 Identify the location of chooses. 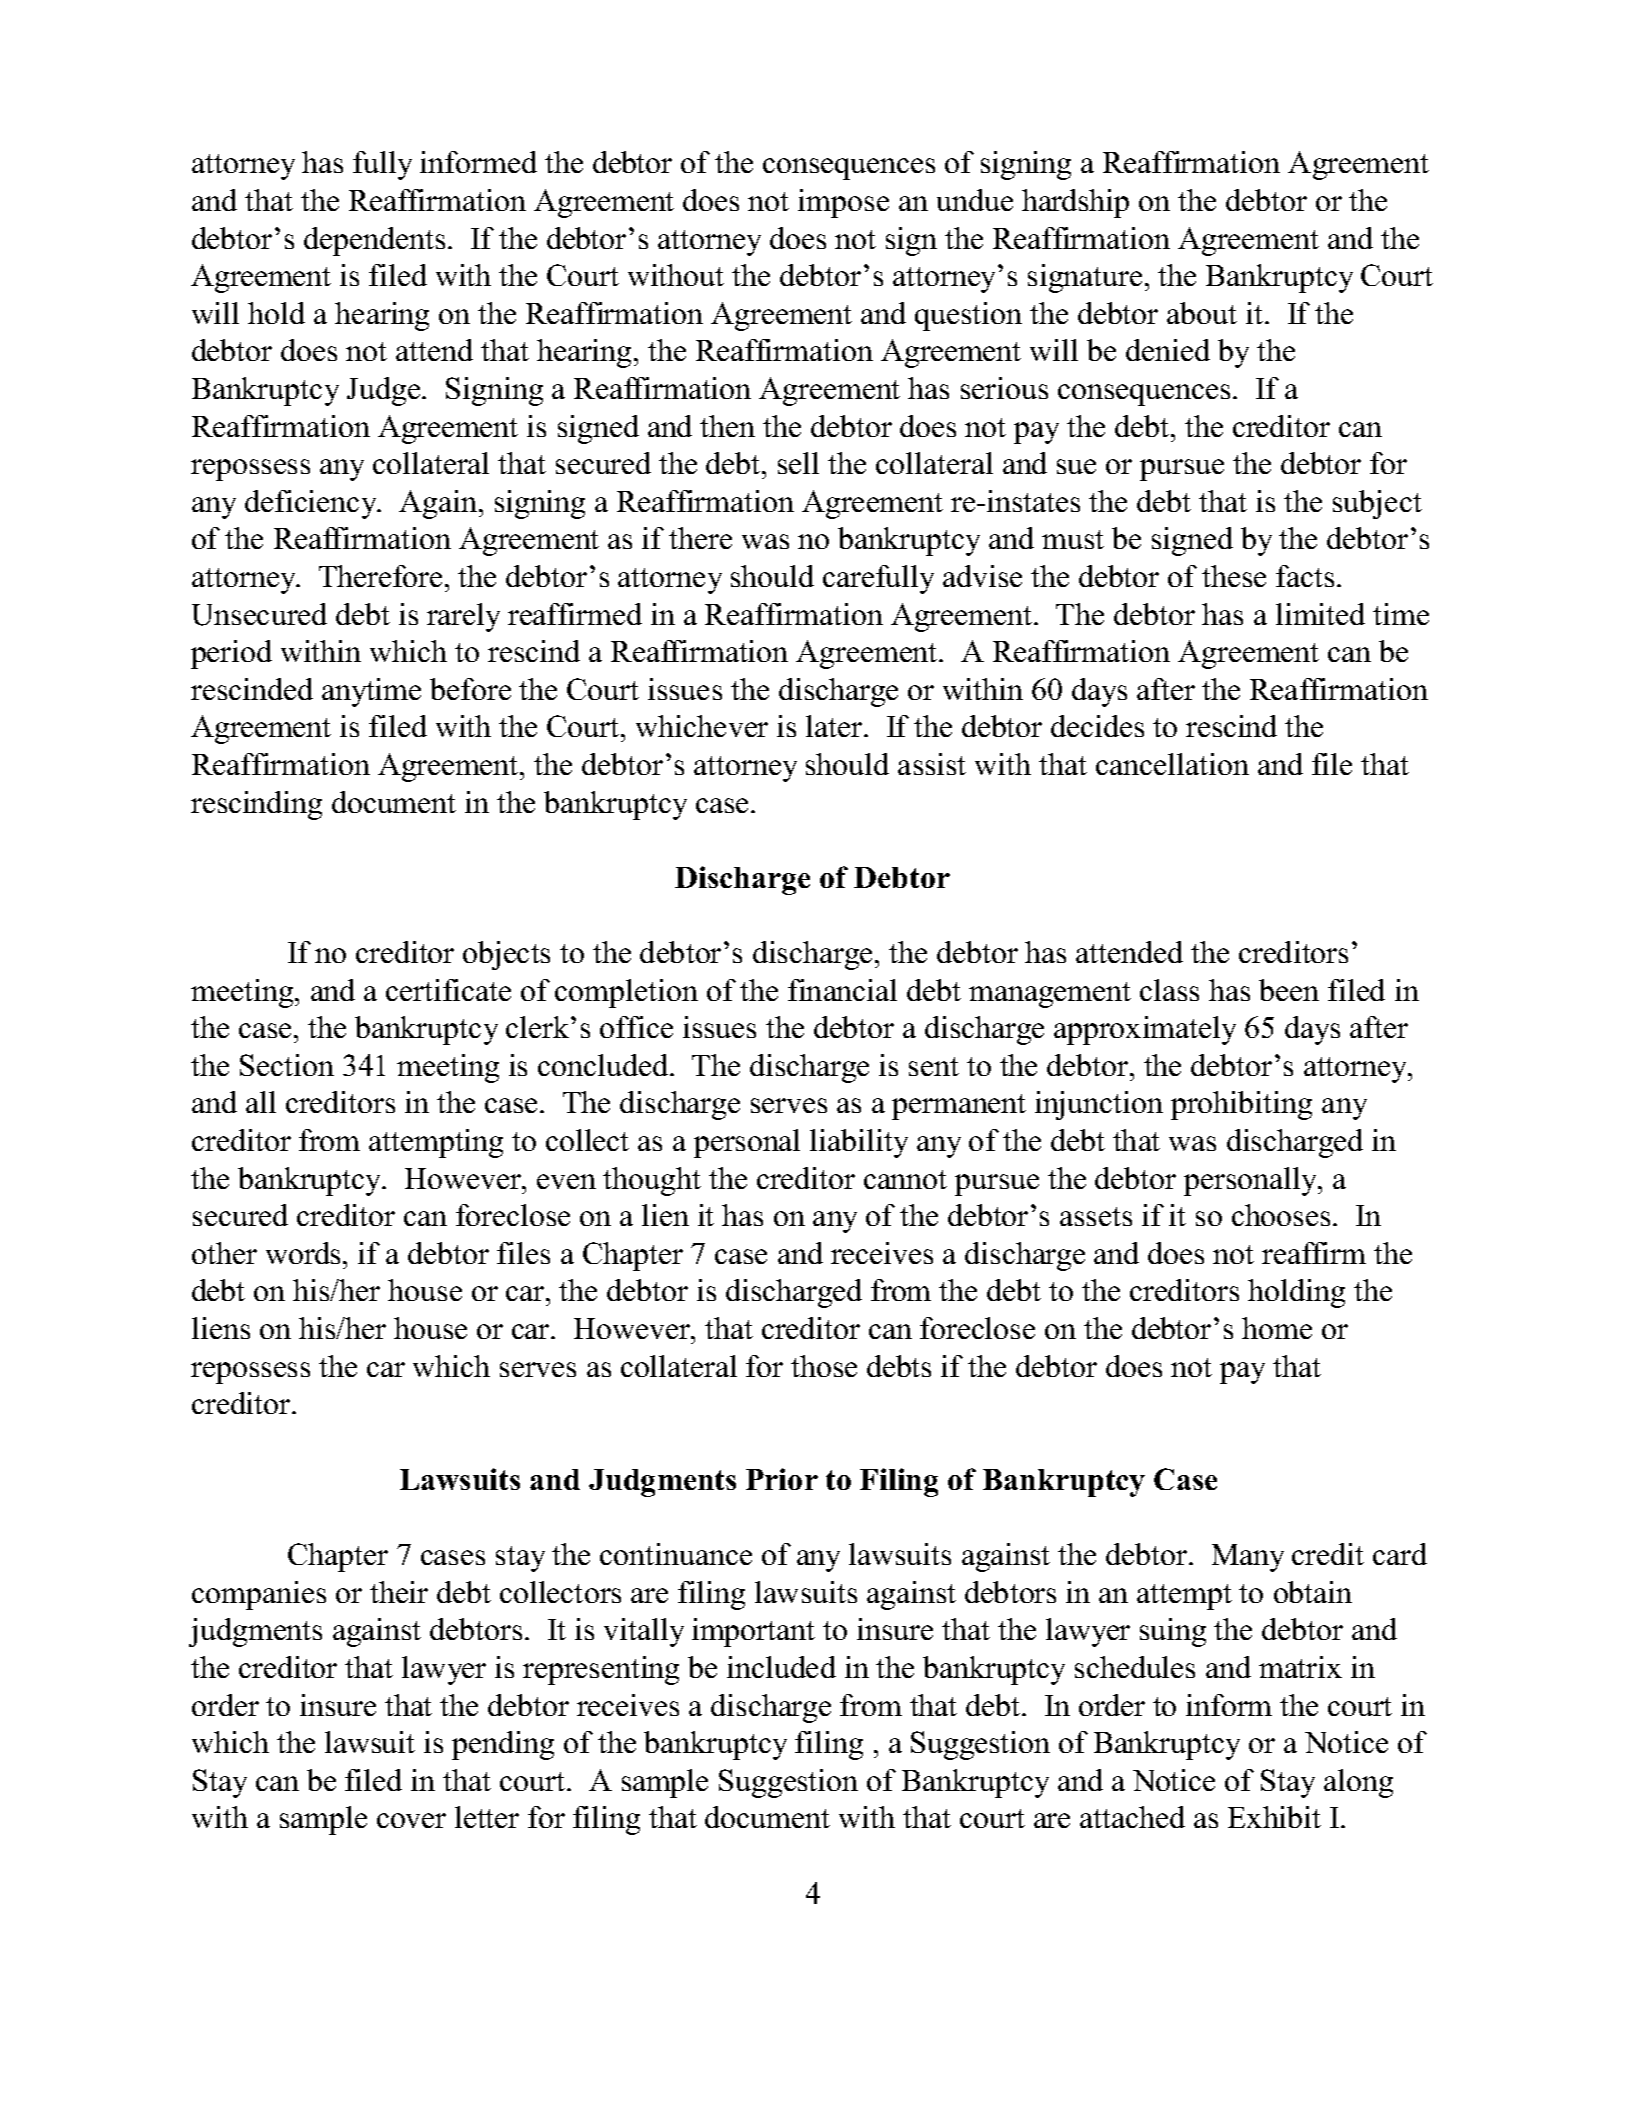
(1281, 1215).
